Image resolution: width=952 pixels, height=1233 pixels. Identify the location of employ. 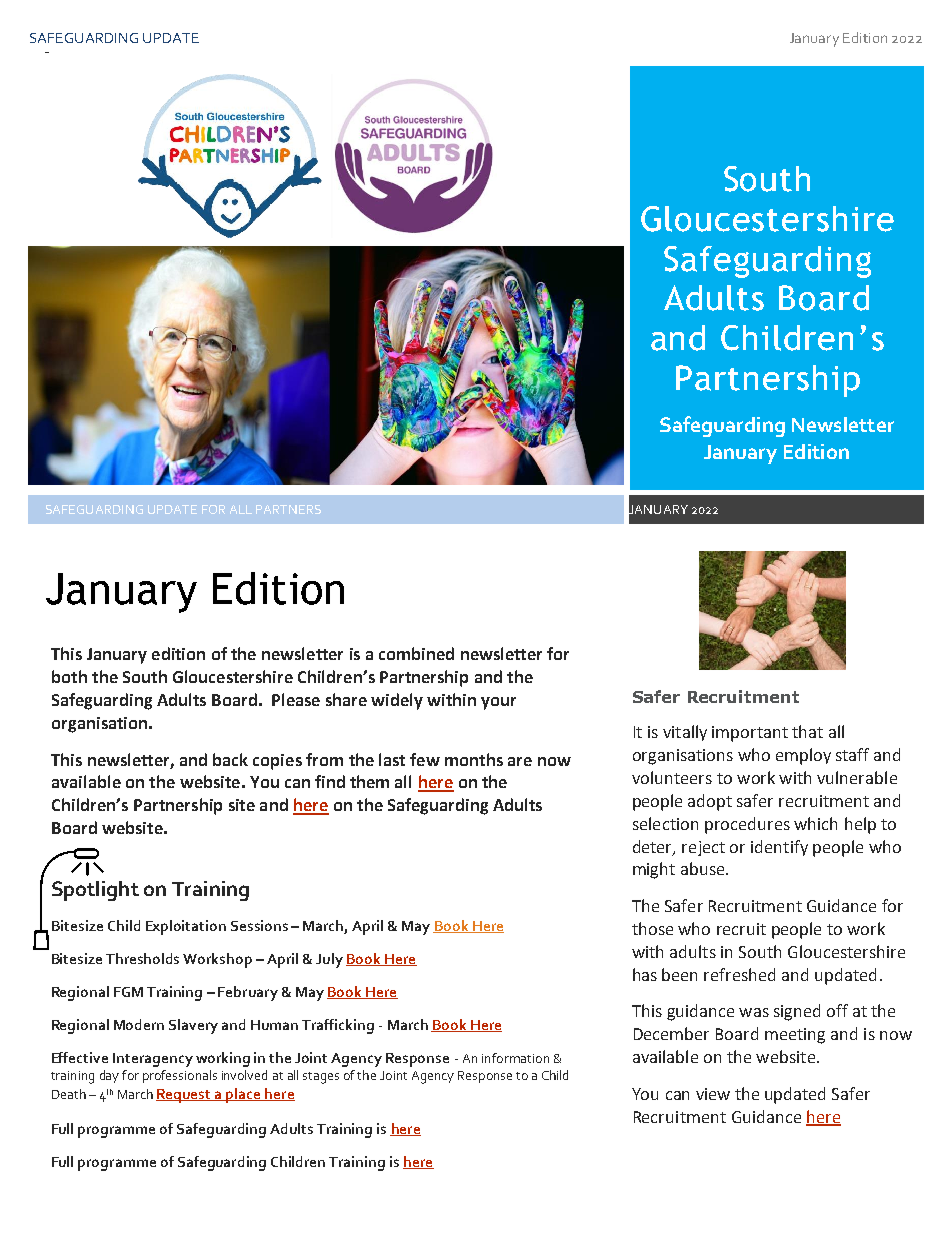
(803, 756).
